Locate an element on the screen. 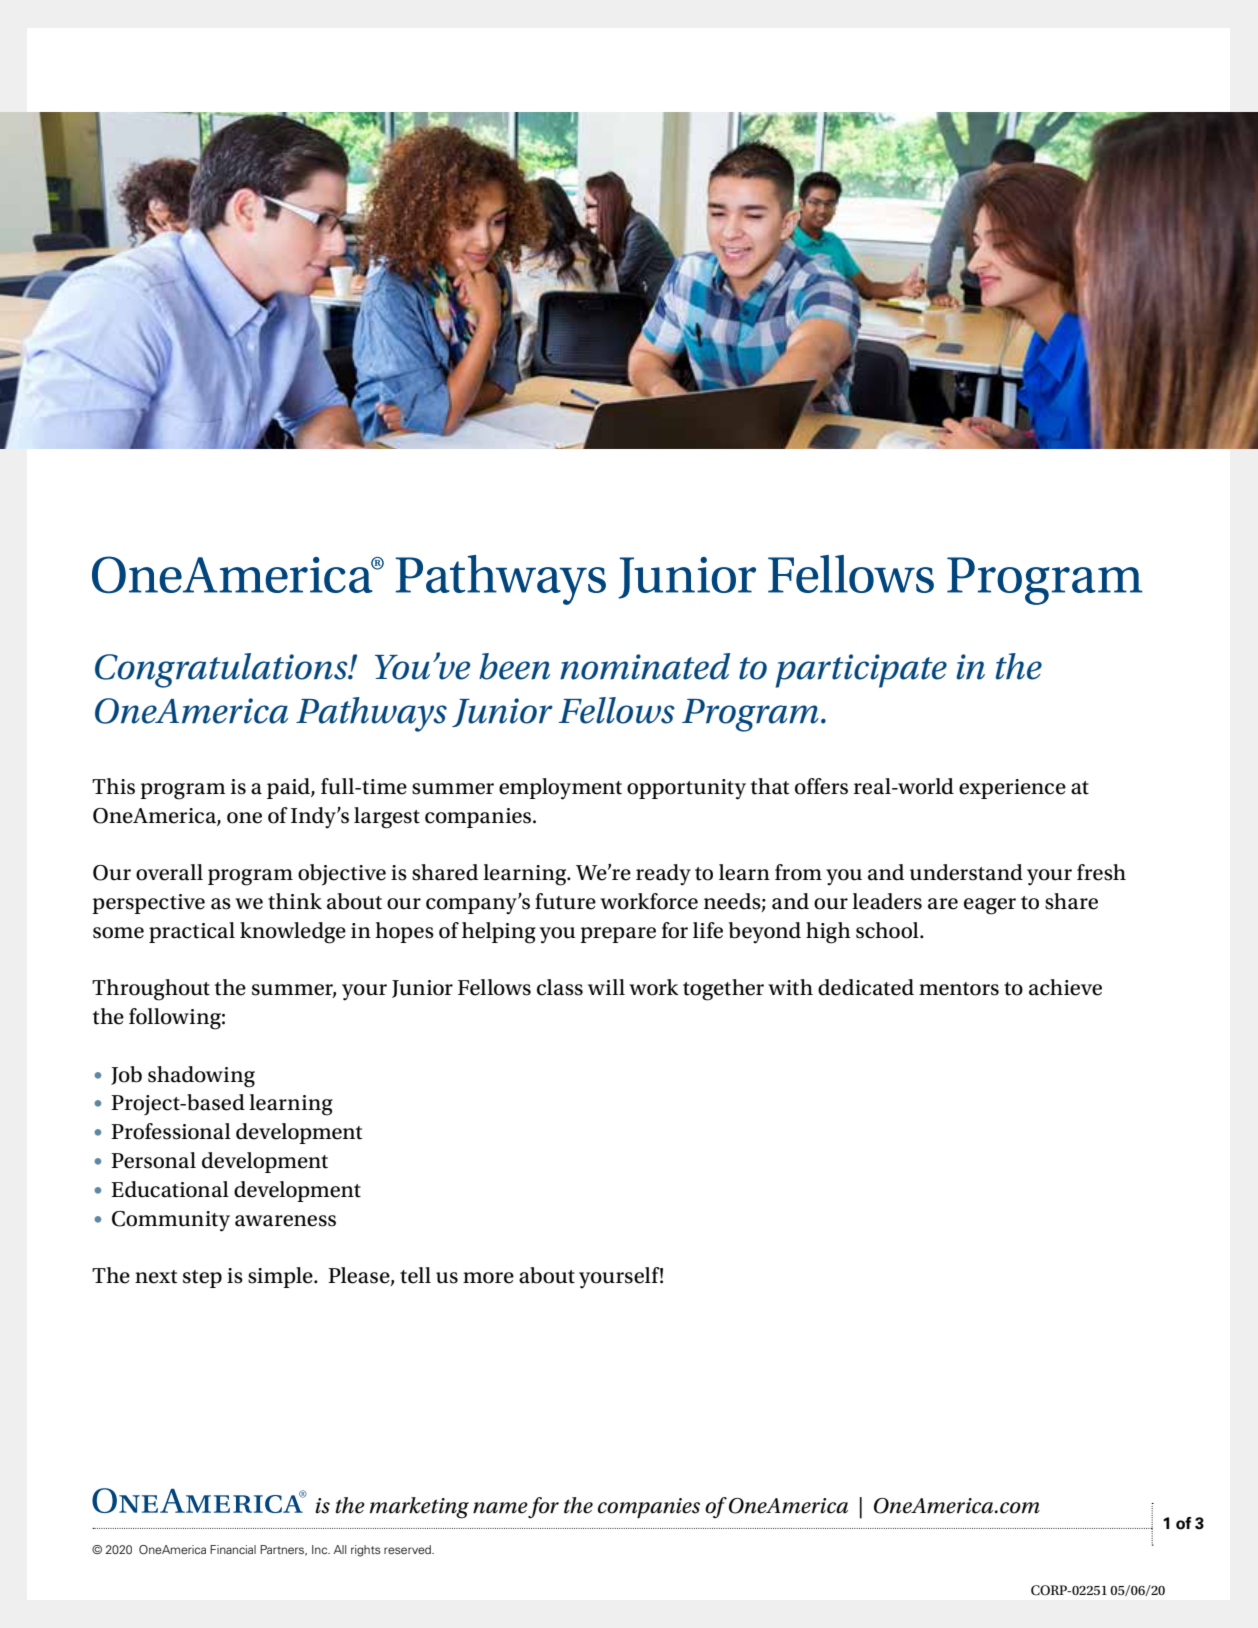 The width and height of the screenshot is (1258, 1628). mentors is located at coordinates (959, 989).
